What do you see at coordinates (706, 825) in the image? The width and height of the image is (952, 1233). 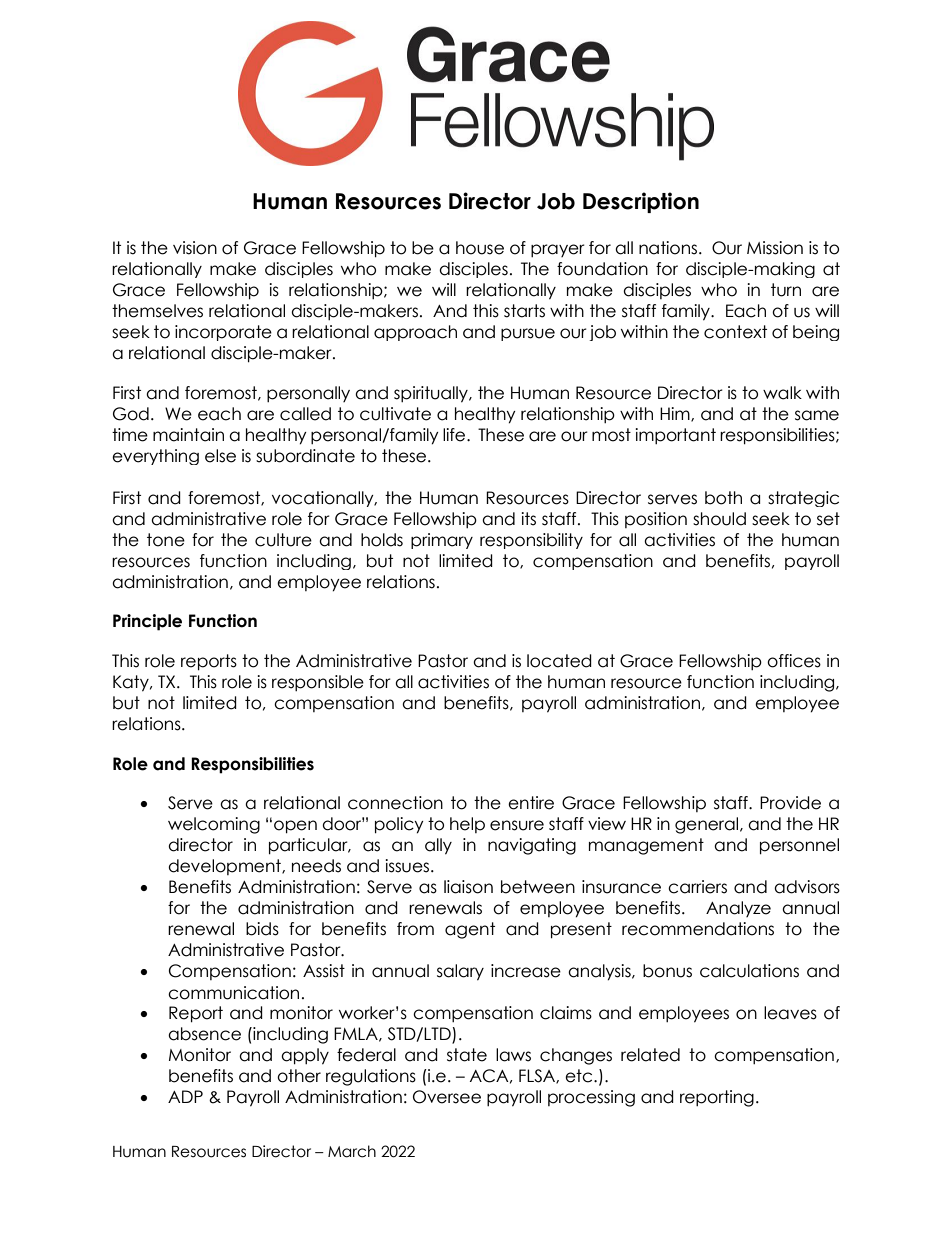 I see `general` at bounding box center [706, 825].
